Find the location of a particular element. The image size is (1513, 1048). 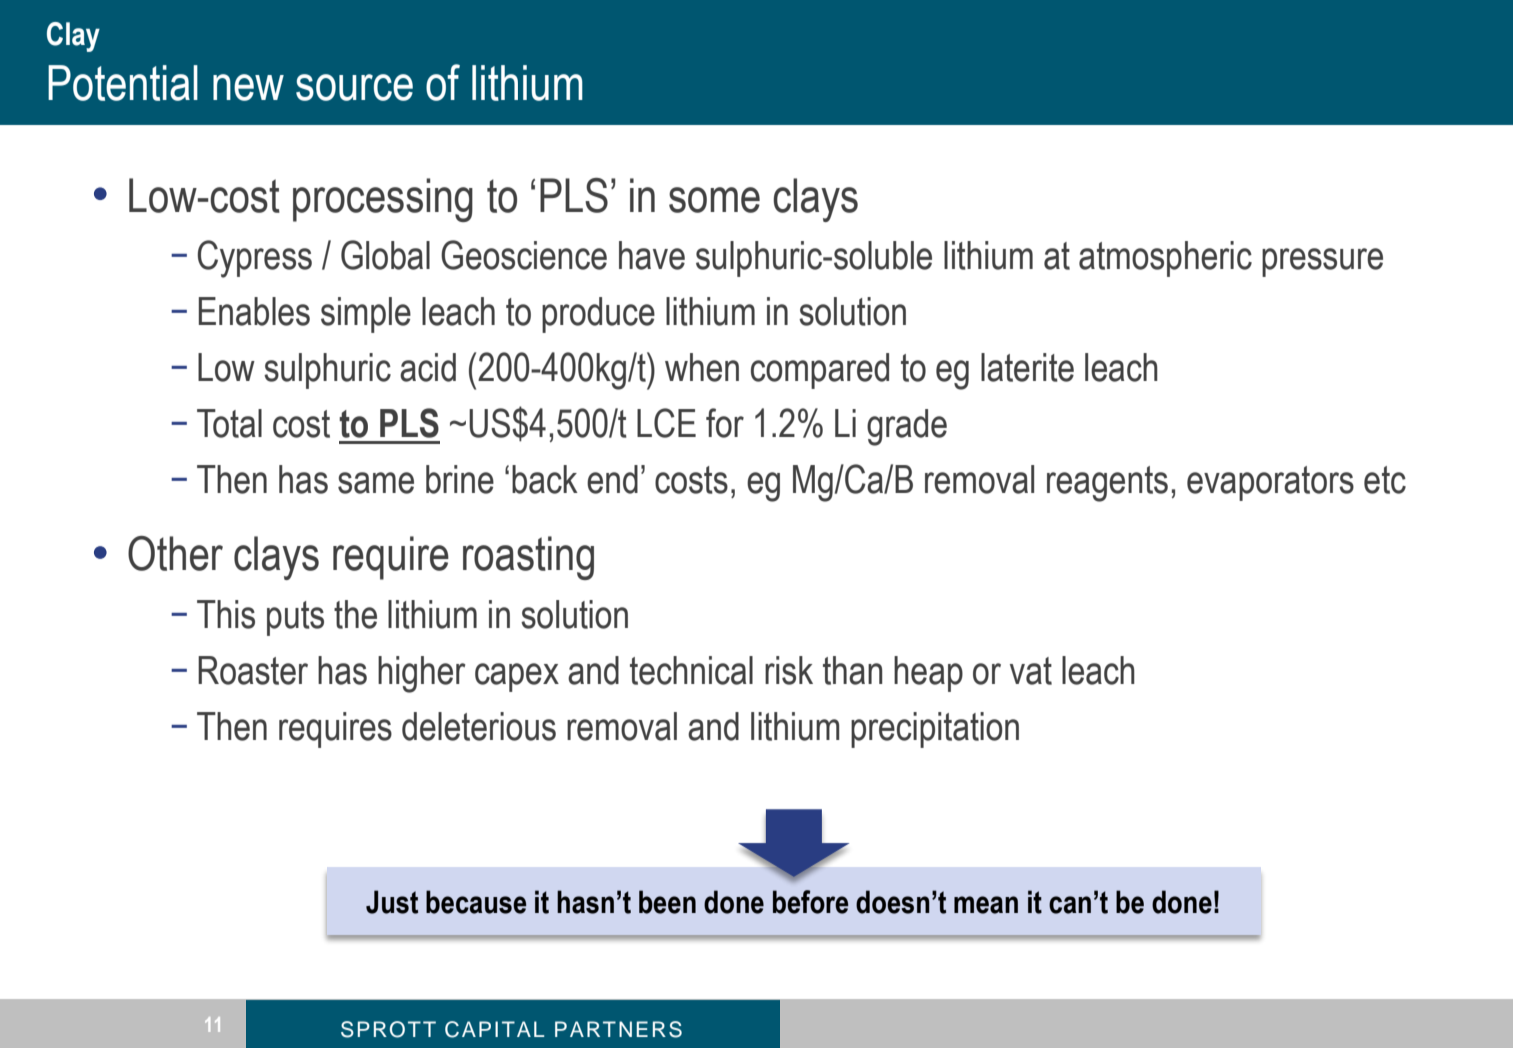

PARTNERS is located at coordinates (618, 1029).
